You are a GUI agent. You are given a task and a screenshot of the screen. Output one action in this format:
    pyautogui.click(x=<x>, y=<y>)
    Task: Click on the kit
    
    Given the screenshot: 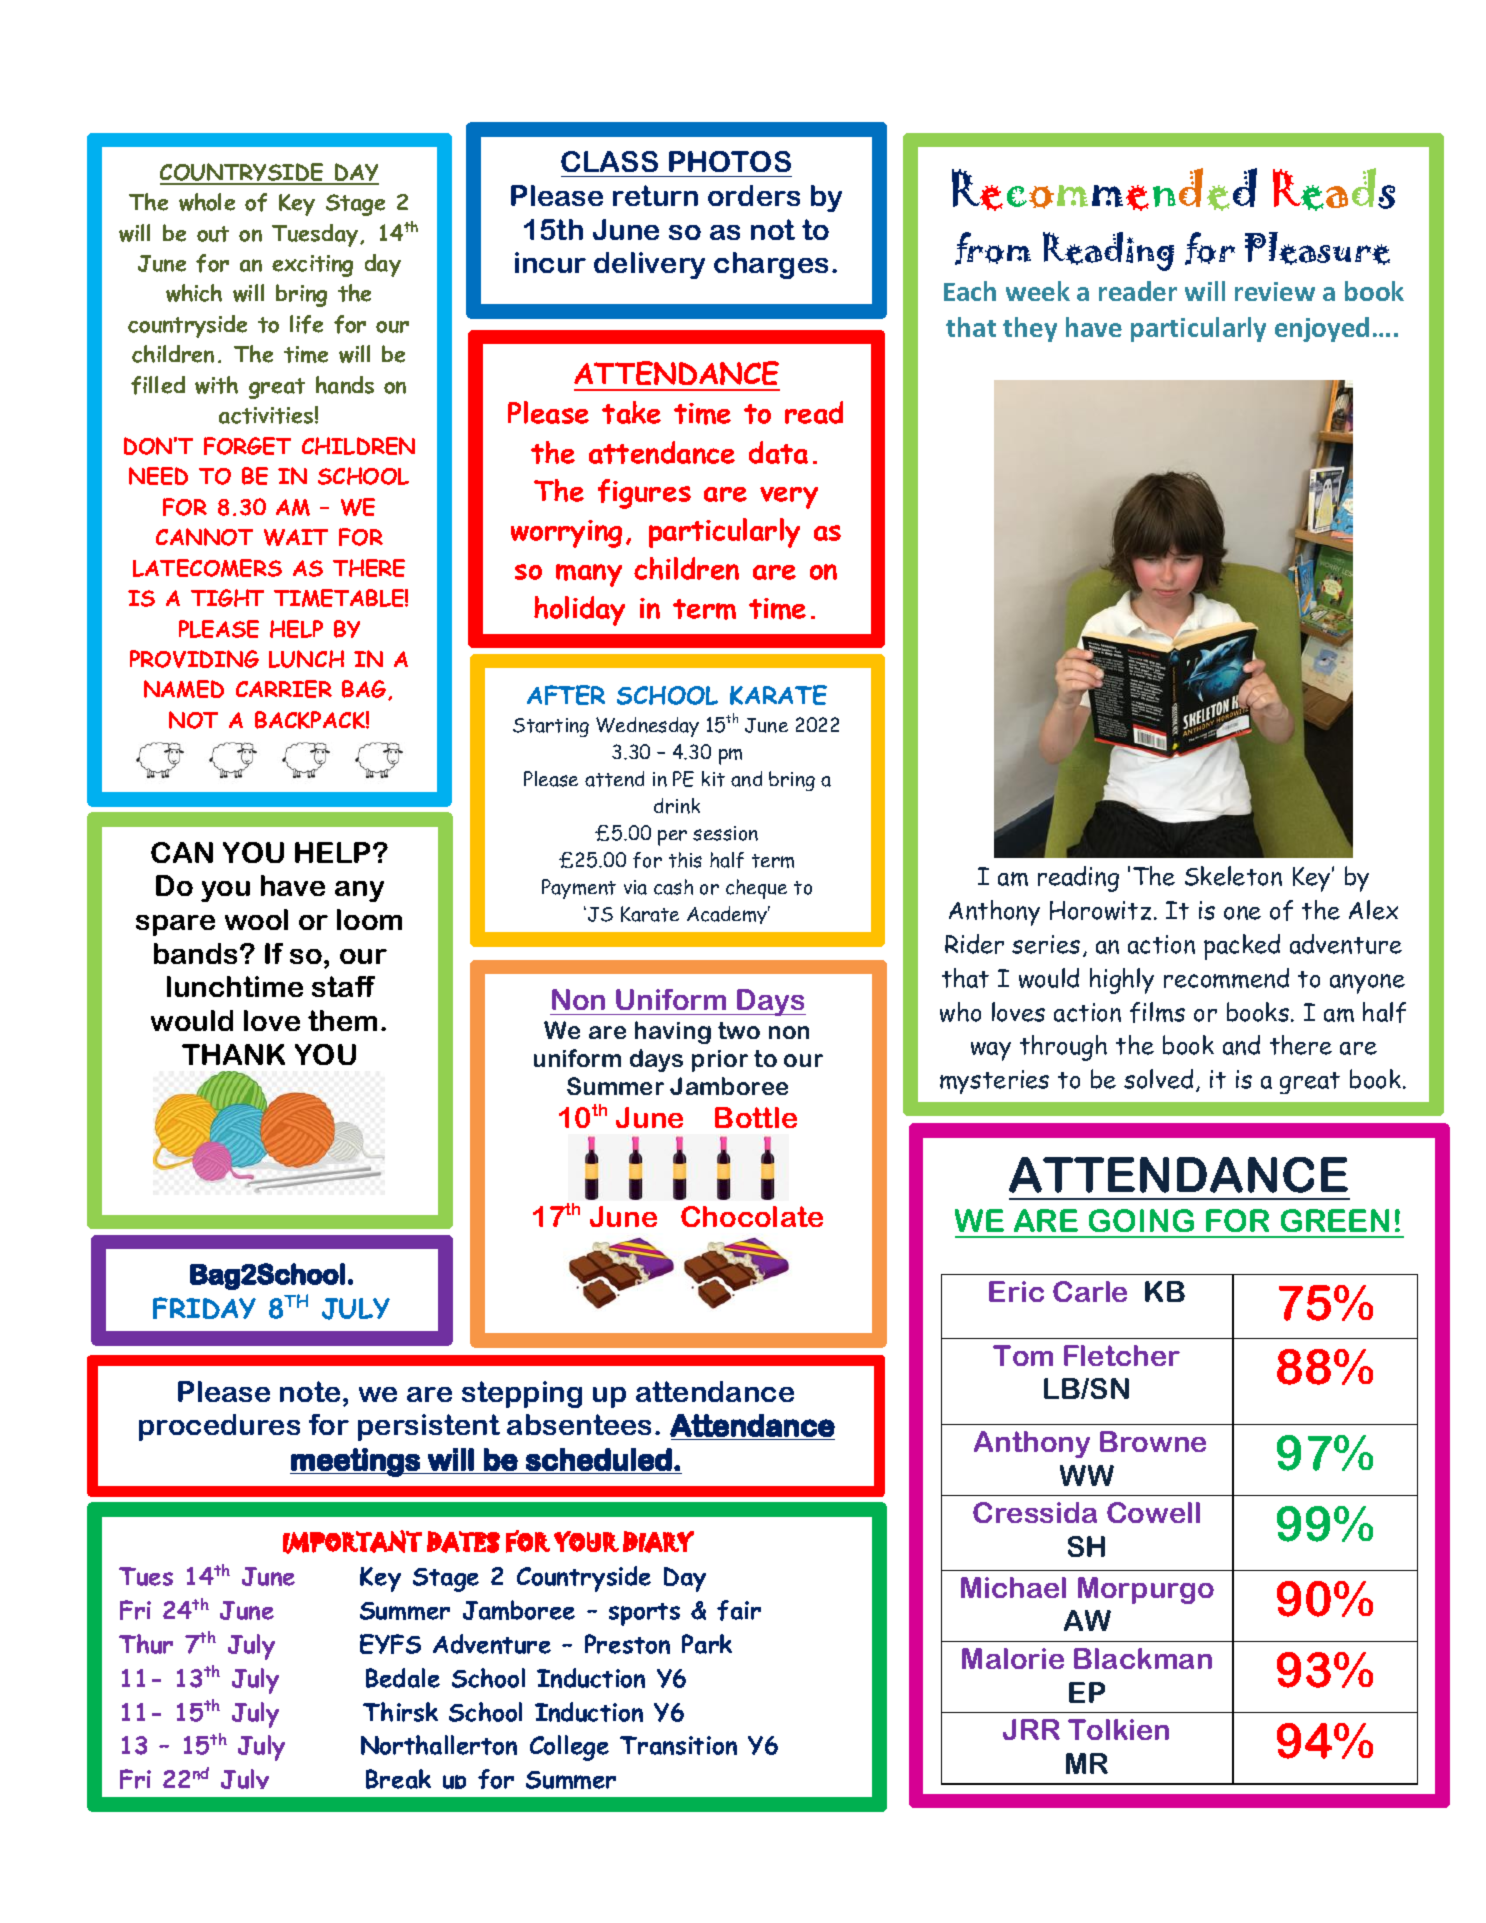 What is the action you would take?
    pyautogui.click(x=713, y=779)
